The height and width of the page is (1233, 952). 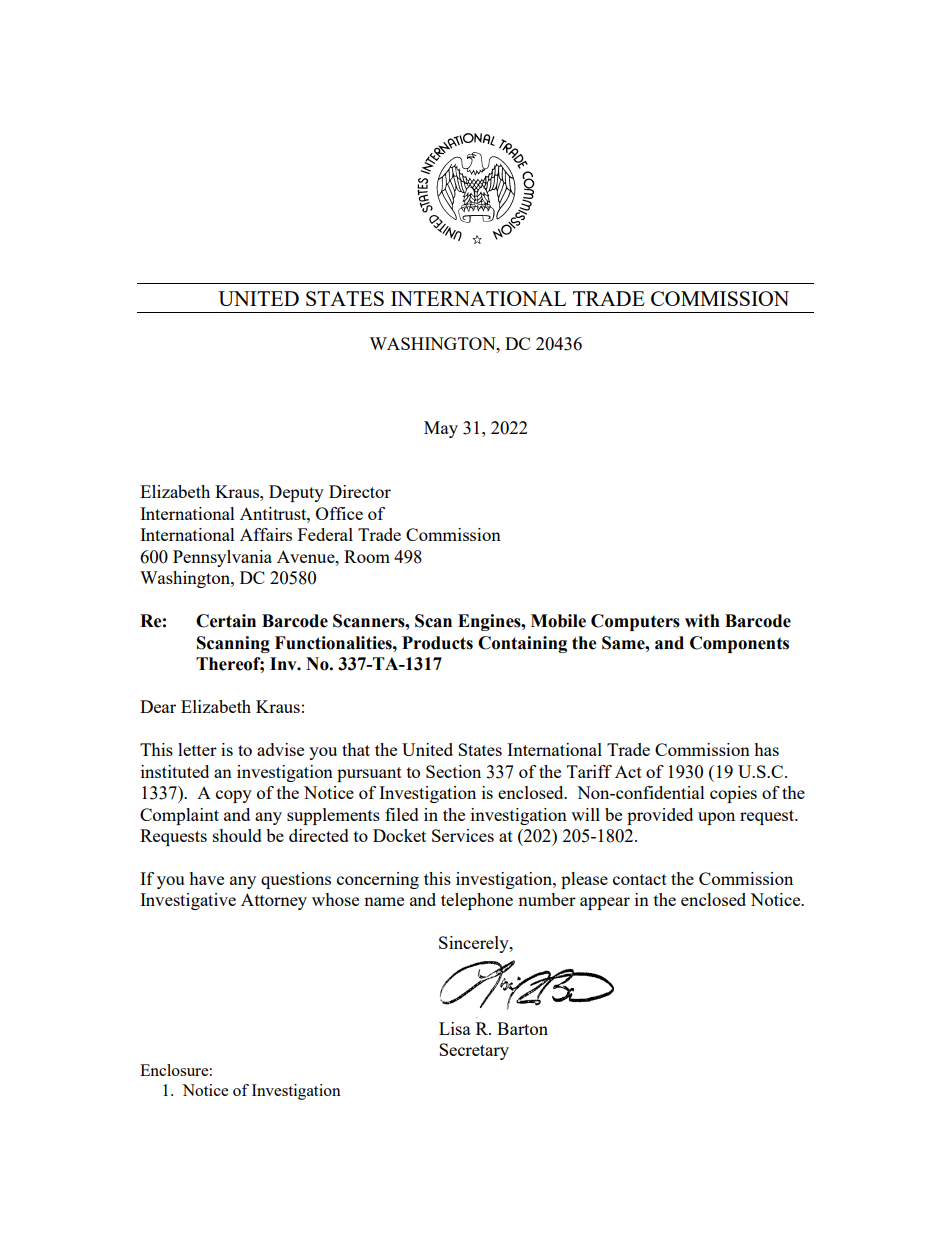 I want to click on Section, so click(x=453, y=771).
